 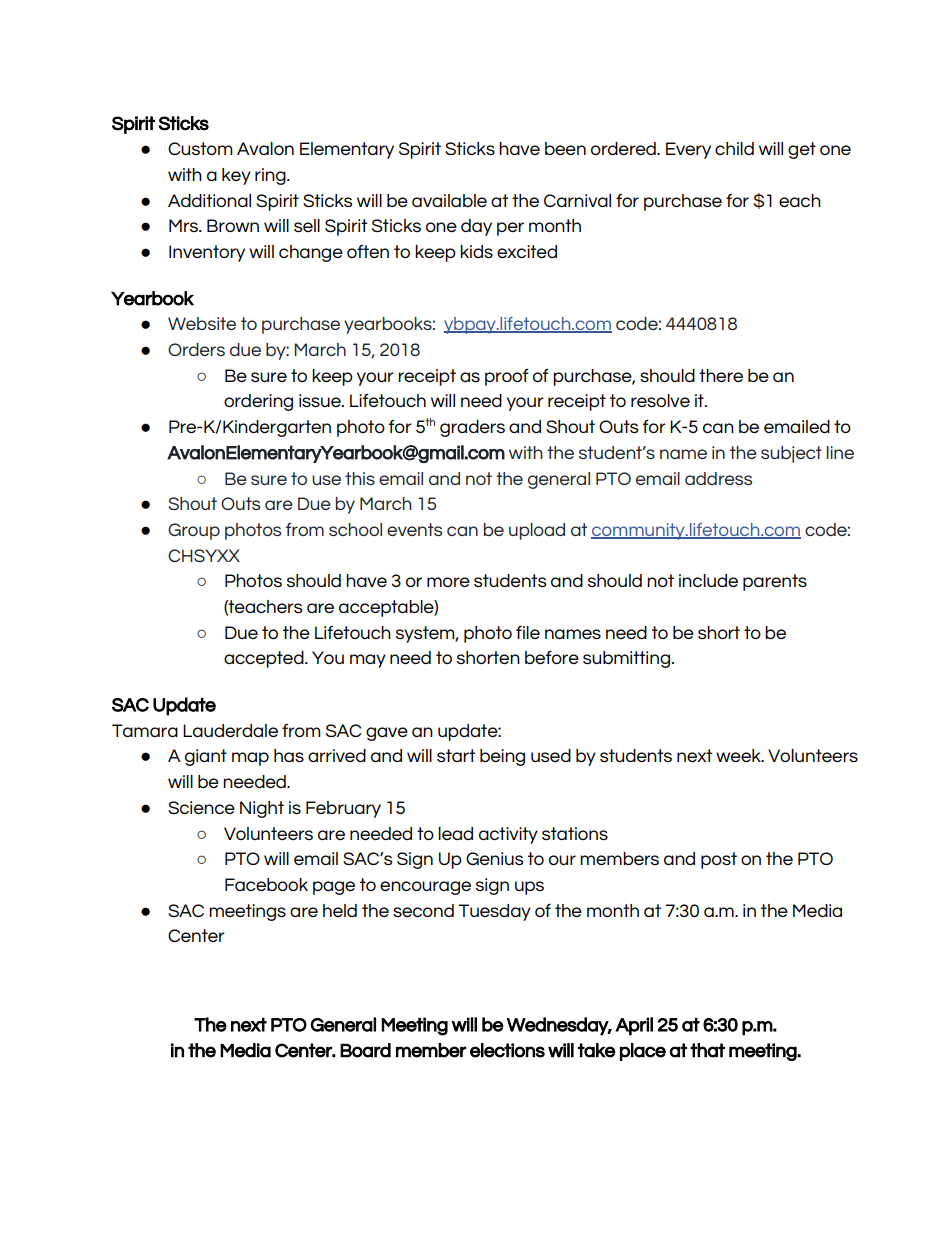 I want to click on subject, so click(x=791, y=454).
